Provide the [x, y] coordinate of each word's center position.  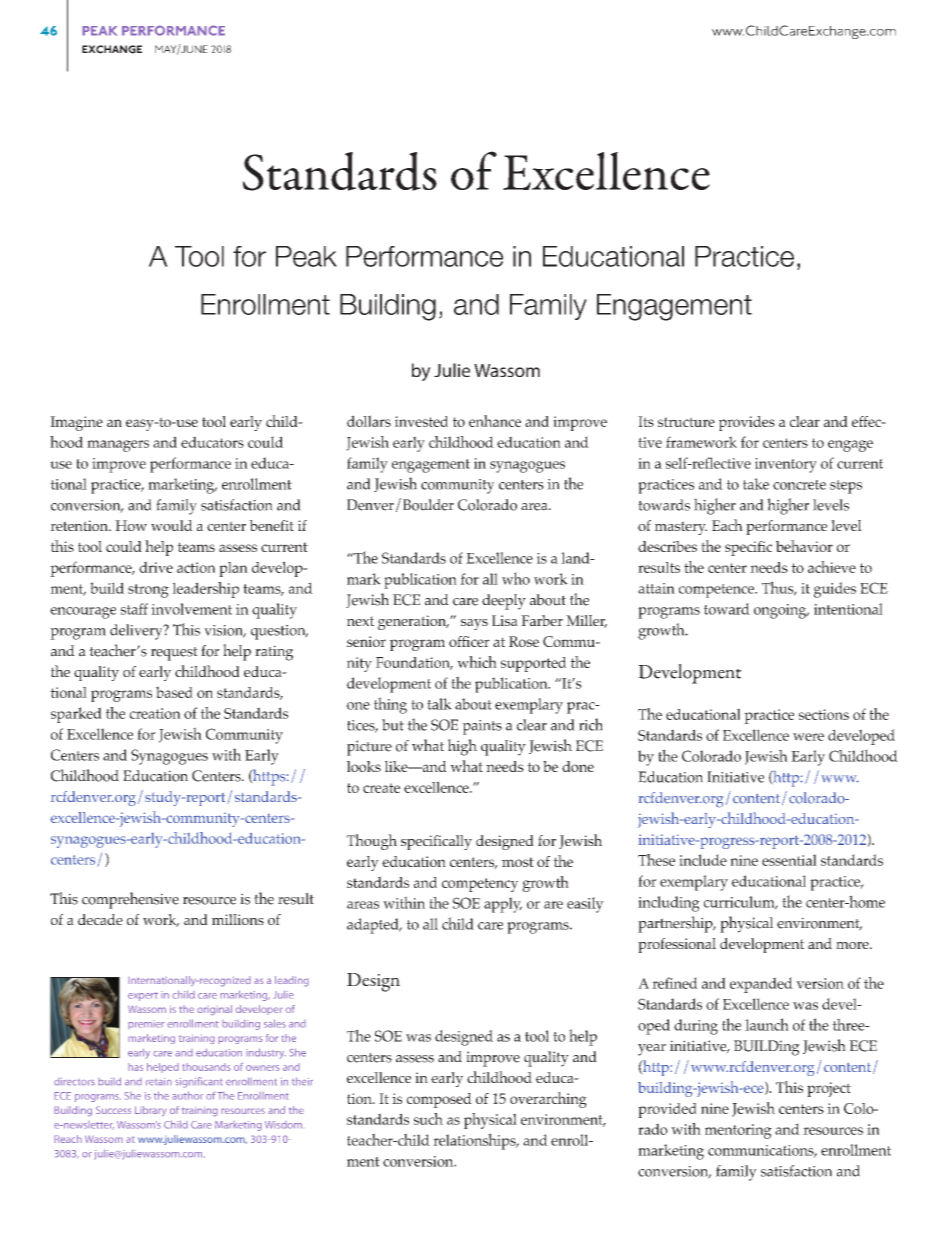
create [381, 788]
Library [151, 1111]
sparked [76, 715]
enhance [495, 421]
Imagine [76, 423]
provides [747, 423]
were [808, 737]
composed [439, 1100]
